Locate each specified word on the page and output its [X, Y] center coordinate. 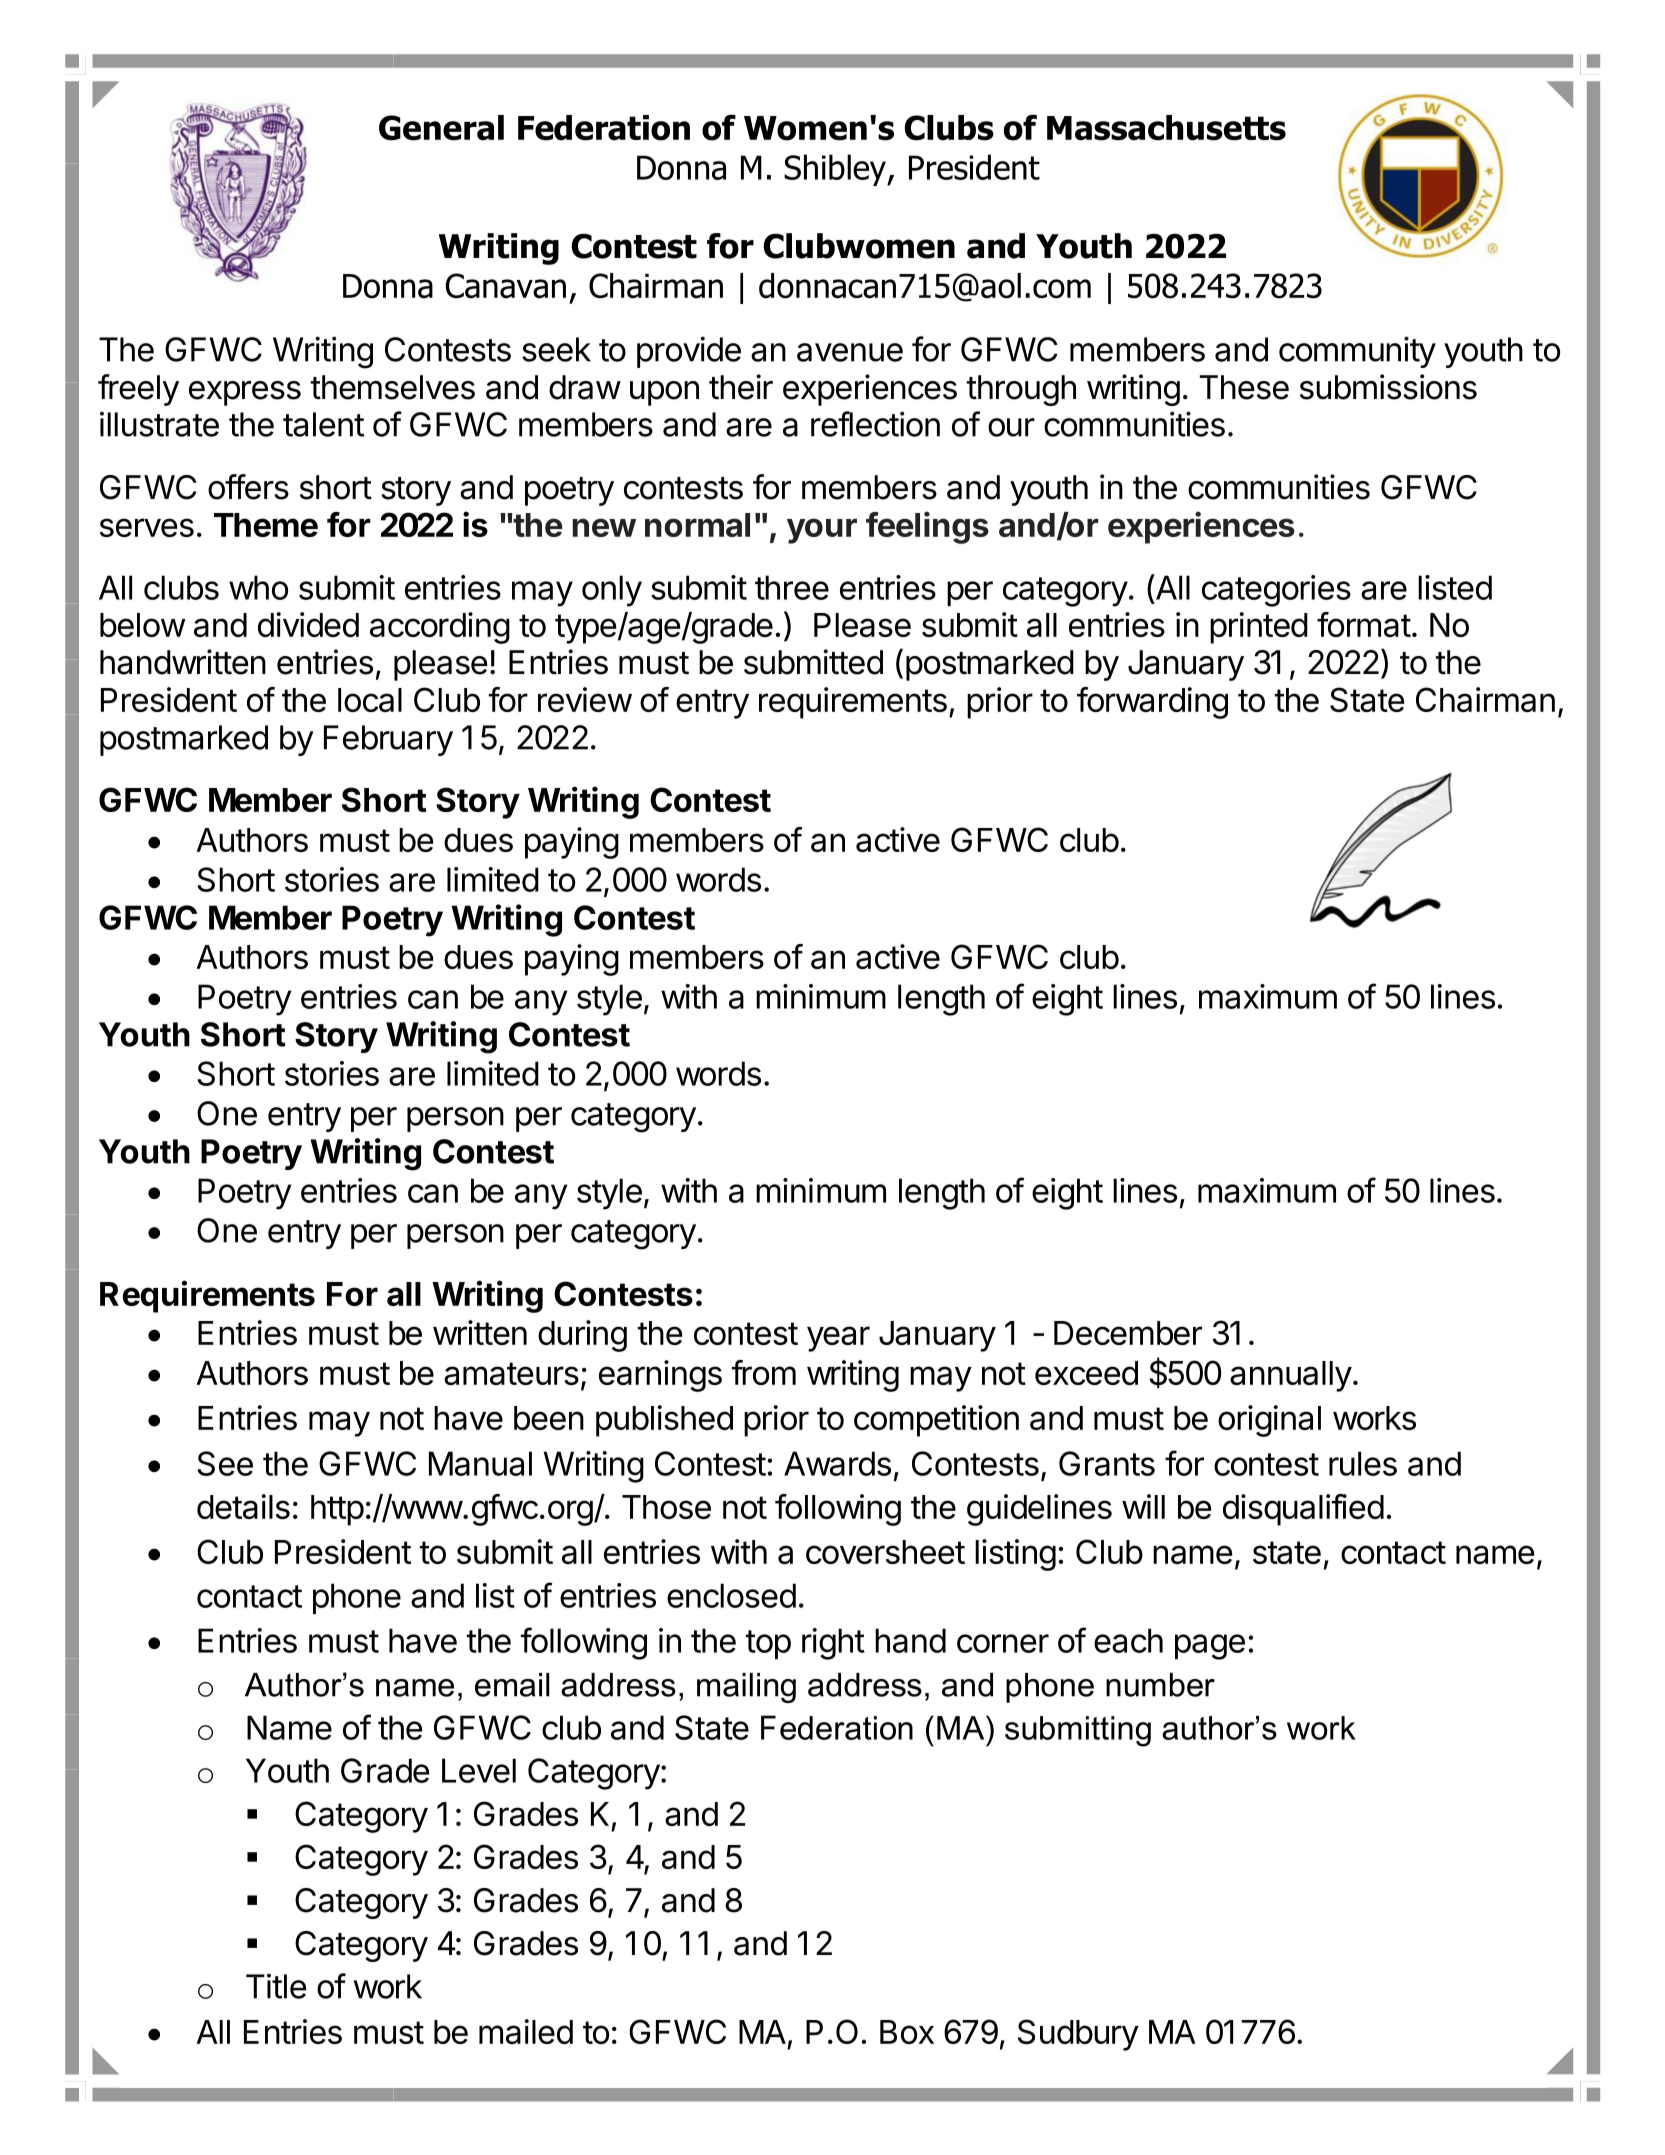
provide [689, 352]
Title [276, 1986]
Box [907, 2032]
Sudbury [1078, 2035]
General [441, 128]
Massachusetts [1166, 128]
